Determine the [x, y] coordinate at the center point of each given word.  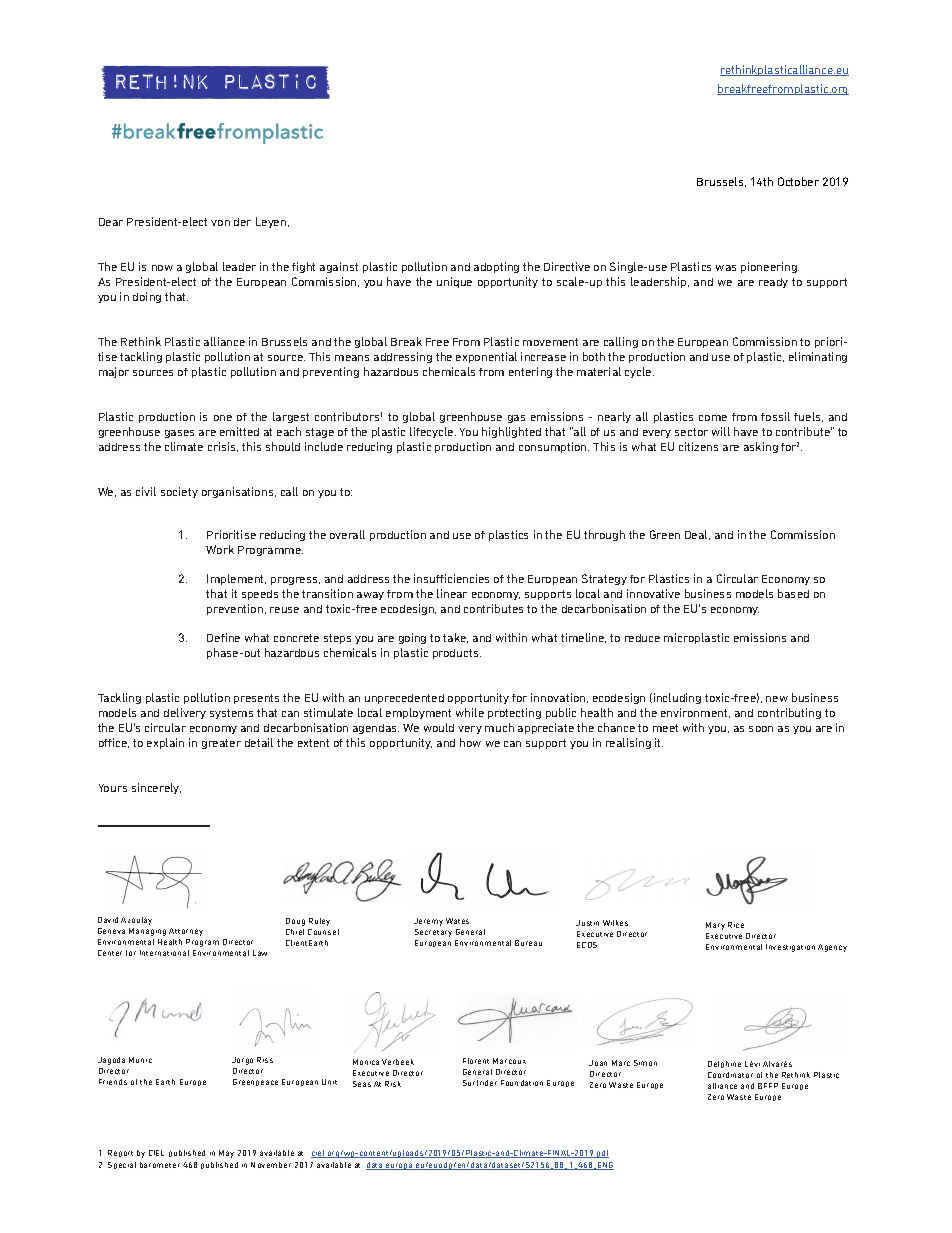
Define [223, 637]
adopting [496, 267]
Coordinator [730, 1075]
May [226, 1154]
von [220, 223]
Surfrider [480, 1083]
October [798, 181]
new [777, 699]
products [457, 654]
